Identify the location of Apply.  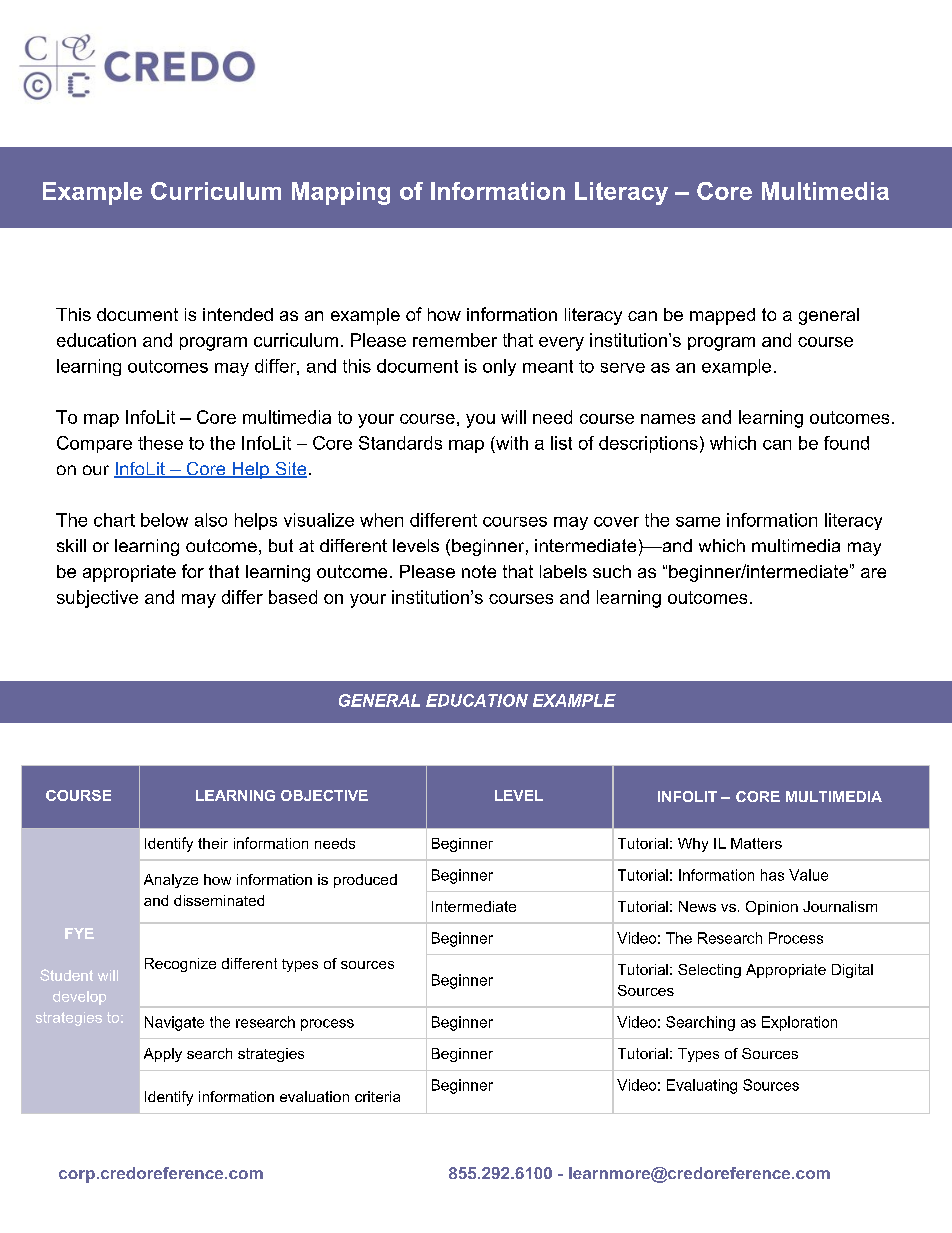
(163, 1055).
